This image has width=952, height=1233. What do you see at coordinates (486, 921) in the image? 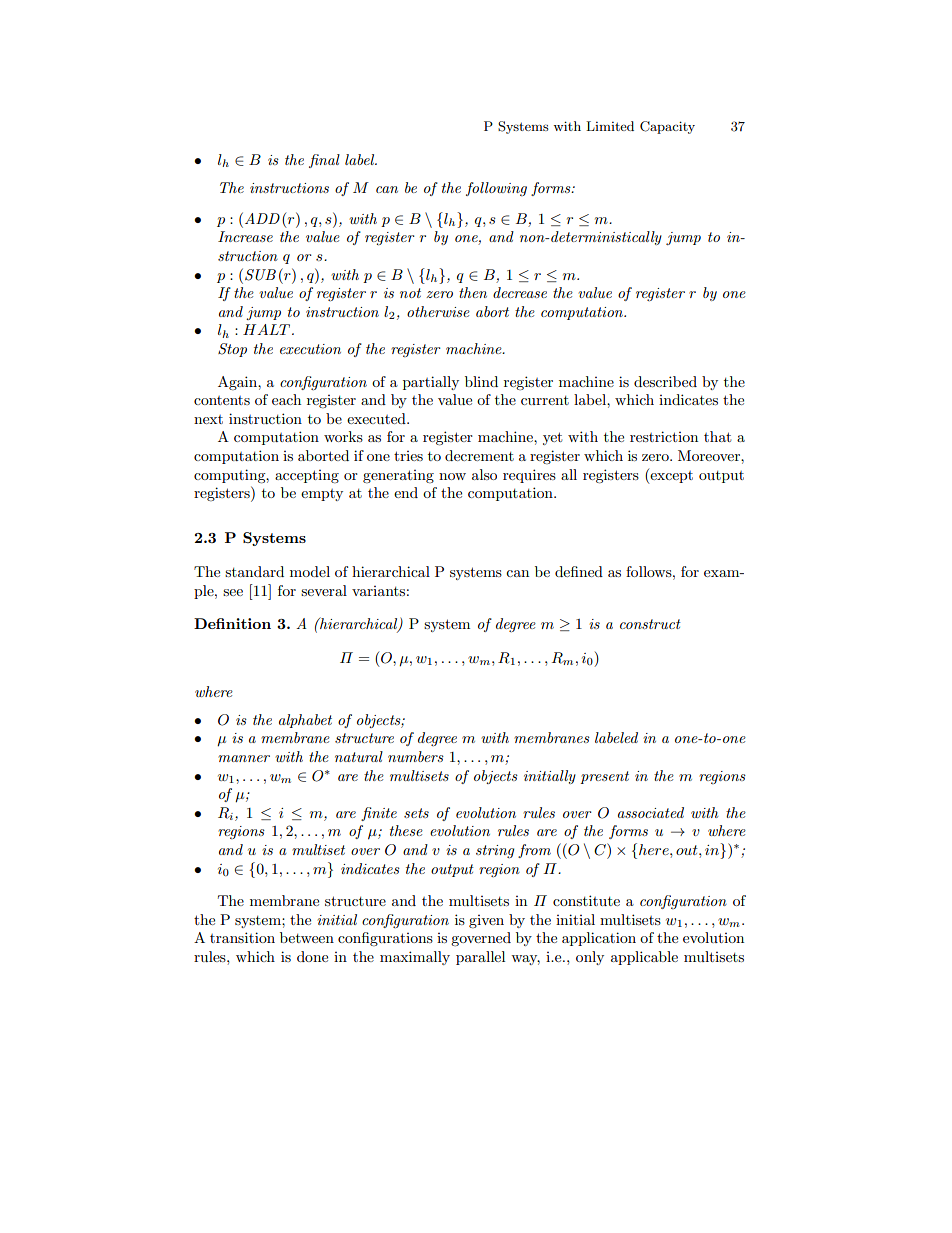
I see `given` at bounding box center [486, 921].
